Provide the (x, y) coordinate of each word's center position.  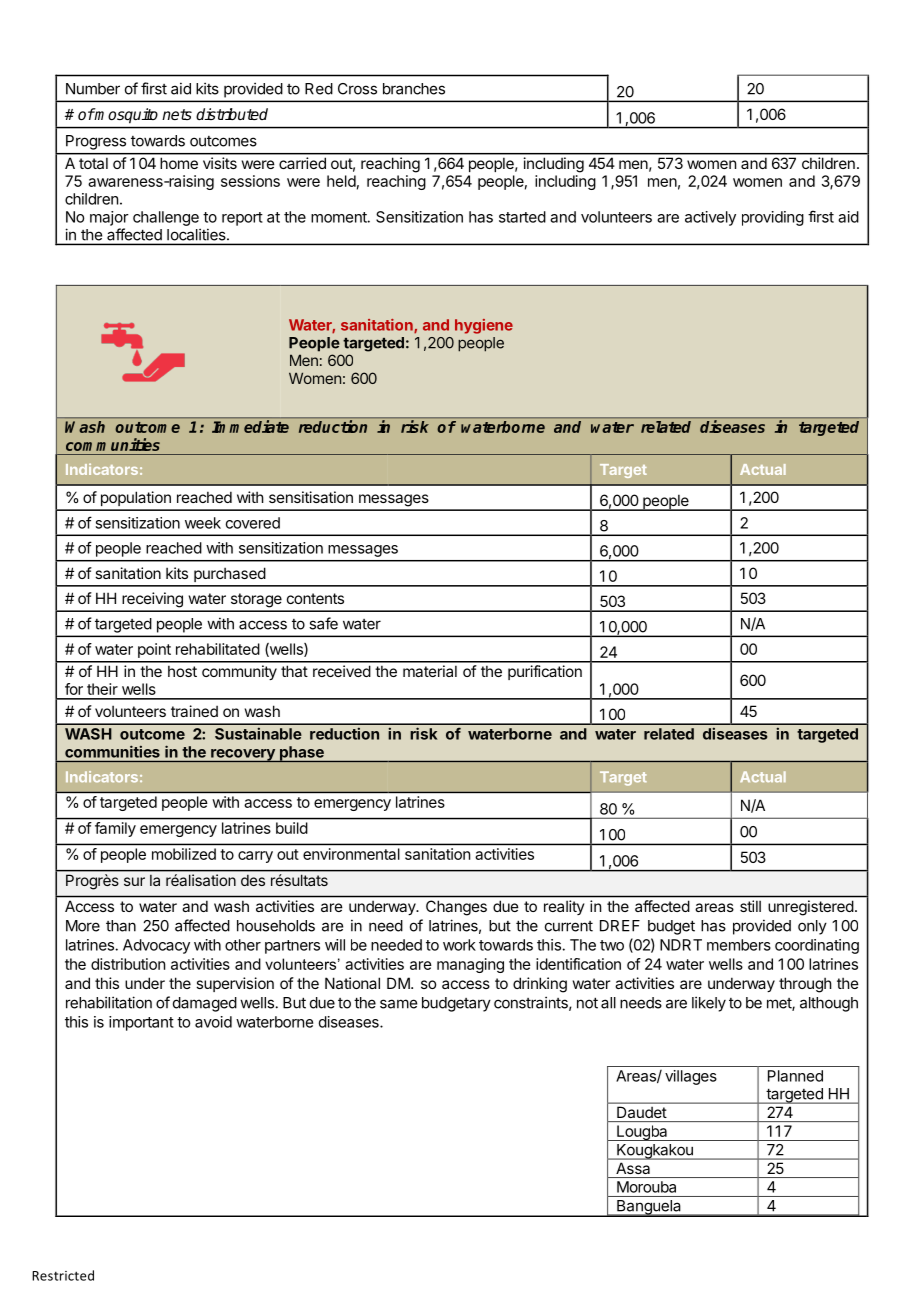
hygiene (484, 326)
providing (773, 218)
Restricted (63, 1275)
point (154, 650)
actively (710, 218)
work (459, 945)
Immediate (250, 426)
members (739, 945)
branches (414, 89)
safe (323, 623)
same (398, 1004)
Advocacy (156, 946)
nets (177, 114)
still (750, 906)
